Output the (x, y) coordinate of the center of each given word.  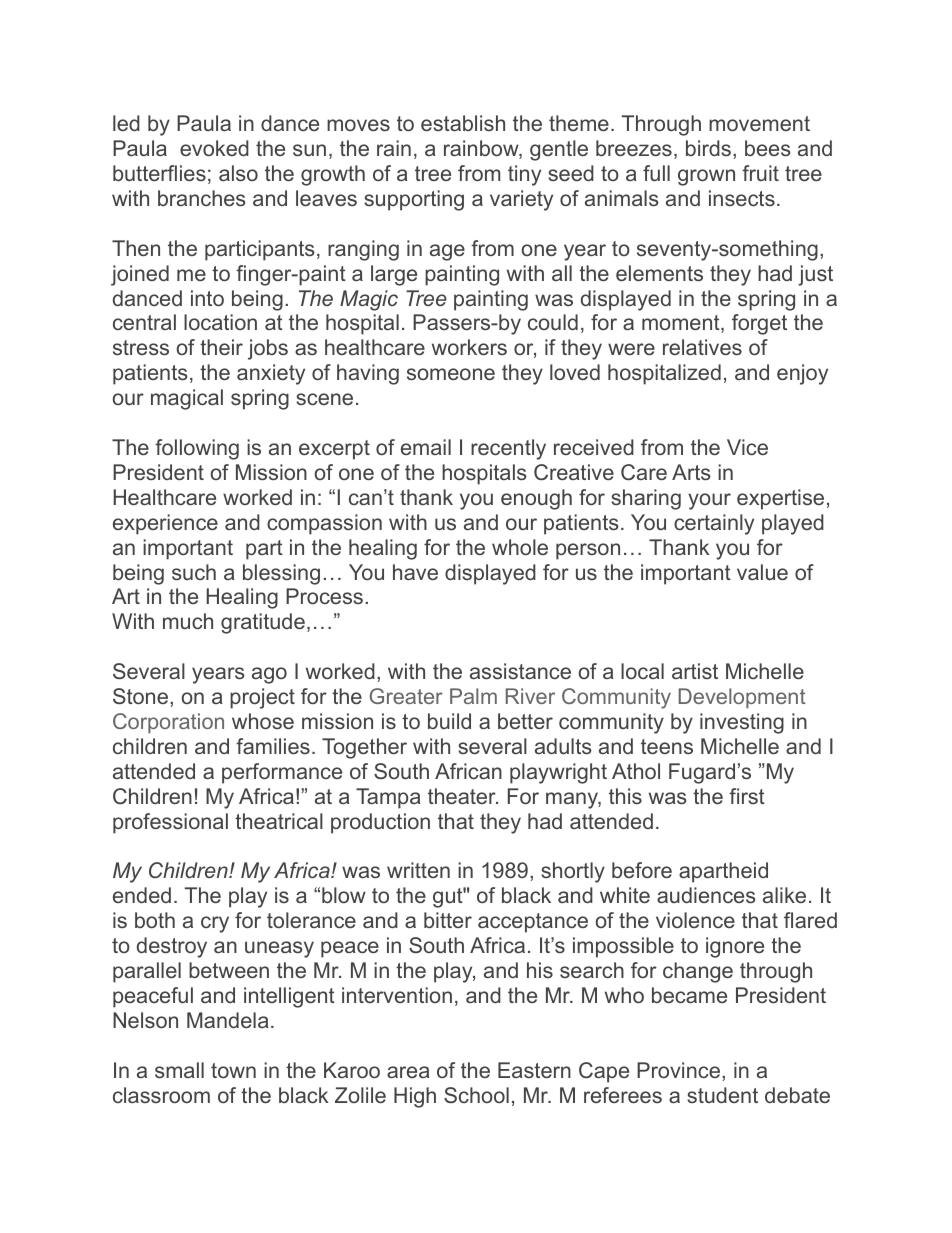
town (233, 1070)
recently (508, 449)
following (197, 449)
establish (463, 123)
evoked (214, 148)
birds (708, 148)
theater (463, 796)
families (273, 746)
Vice (747, 447)
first (747, 796)
